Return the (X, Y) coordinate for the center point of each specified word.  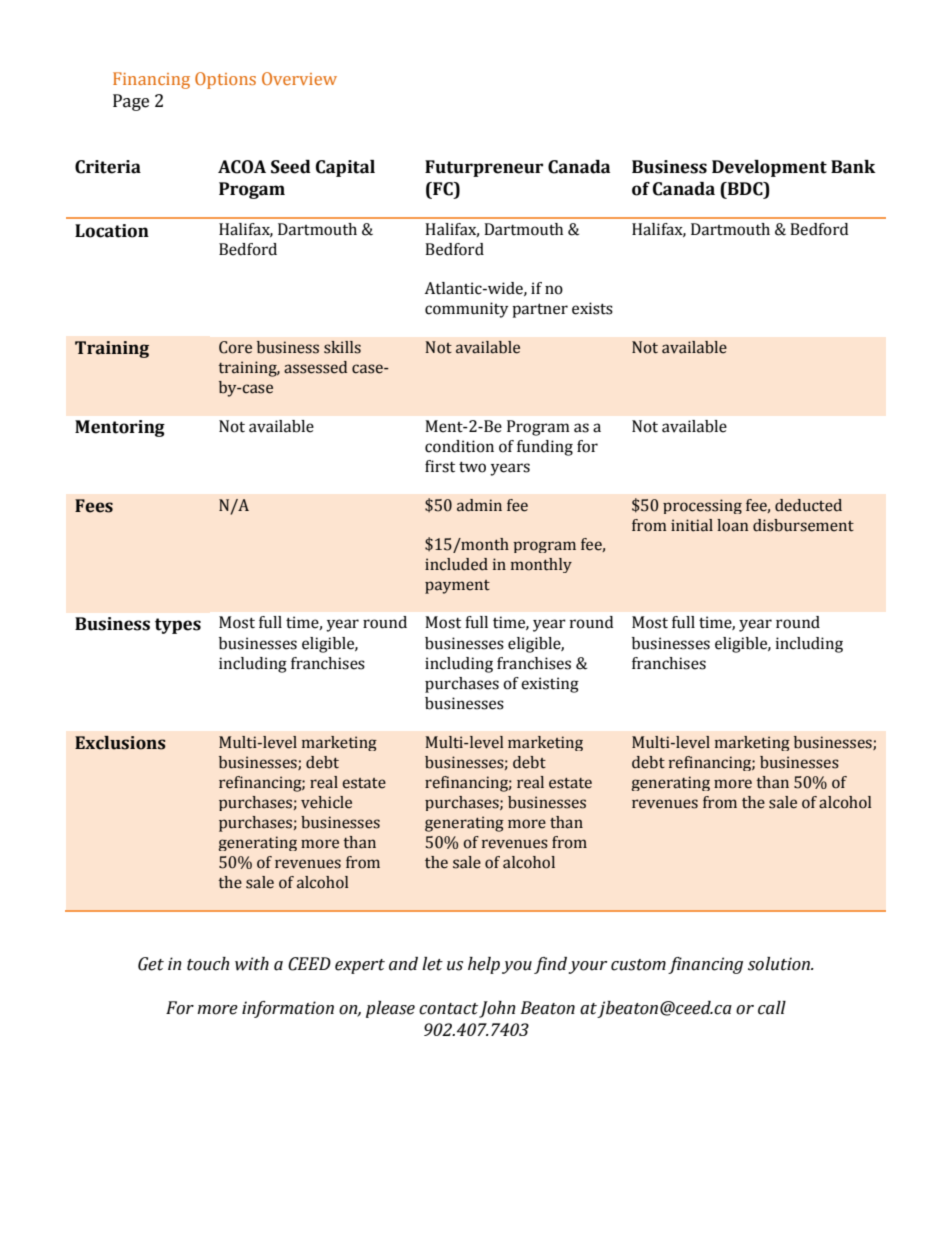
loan (732, 525)
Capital (345, 168)
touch (208, 964)
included (456, 564)
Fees (94, 506)
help (484, 965)
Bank (853, 167)
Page (131, 102)
